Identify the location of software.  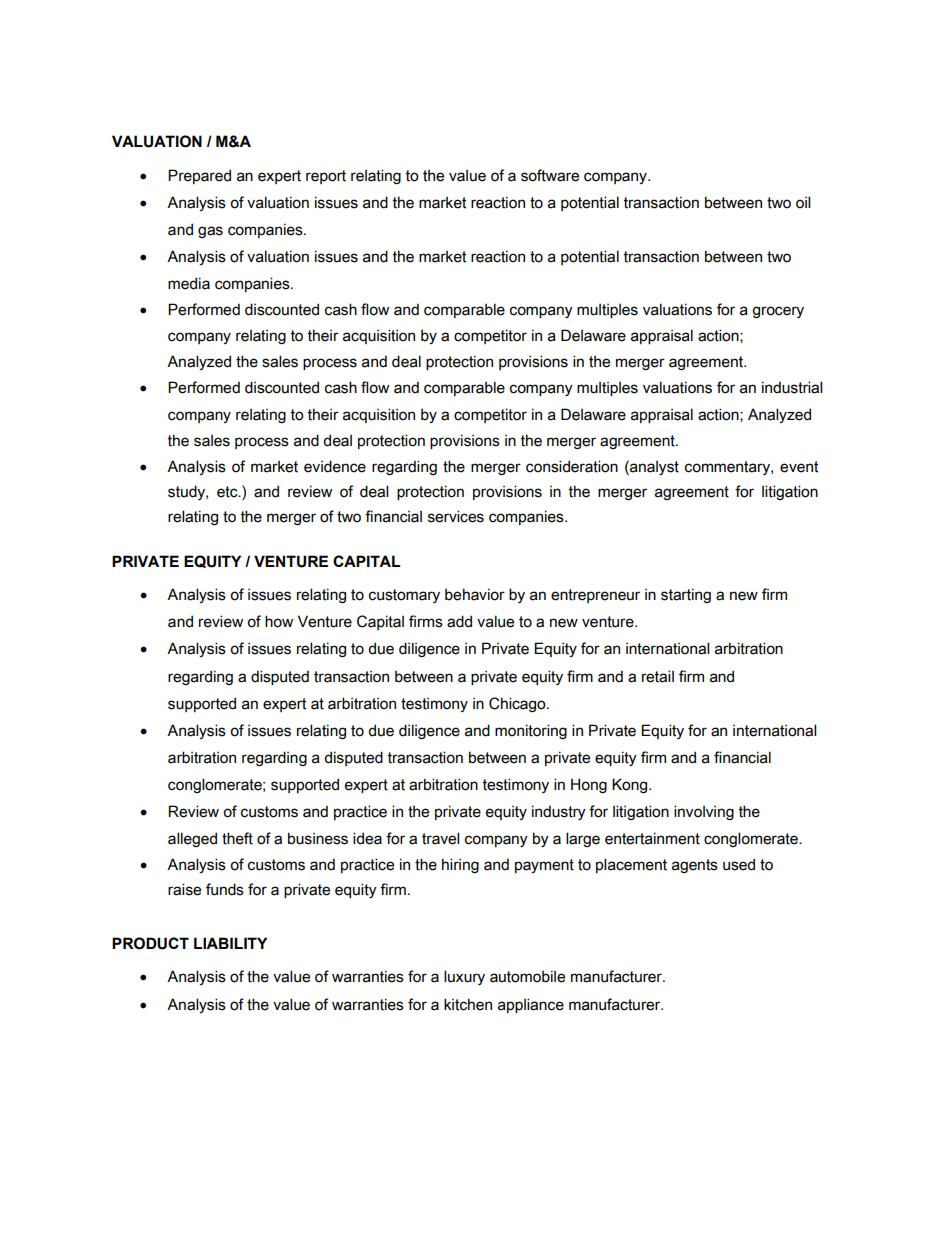
(550, 175).
